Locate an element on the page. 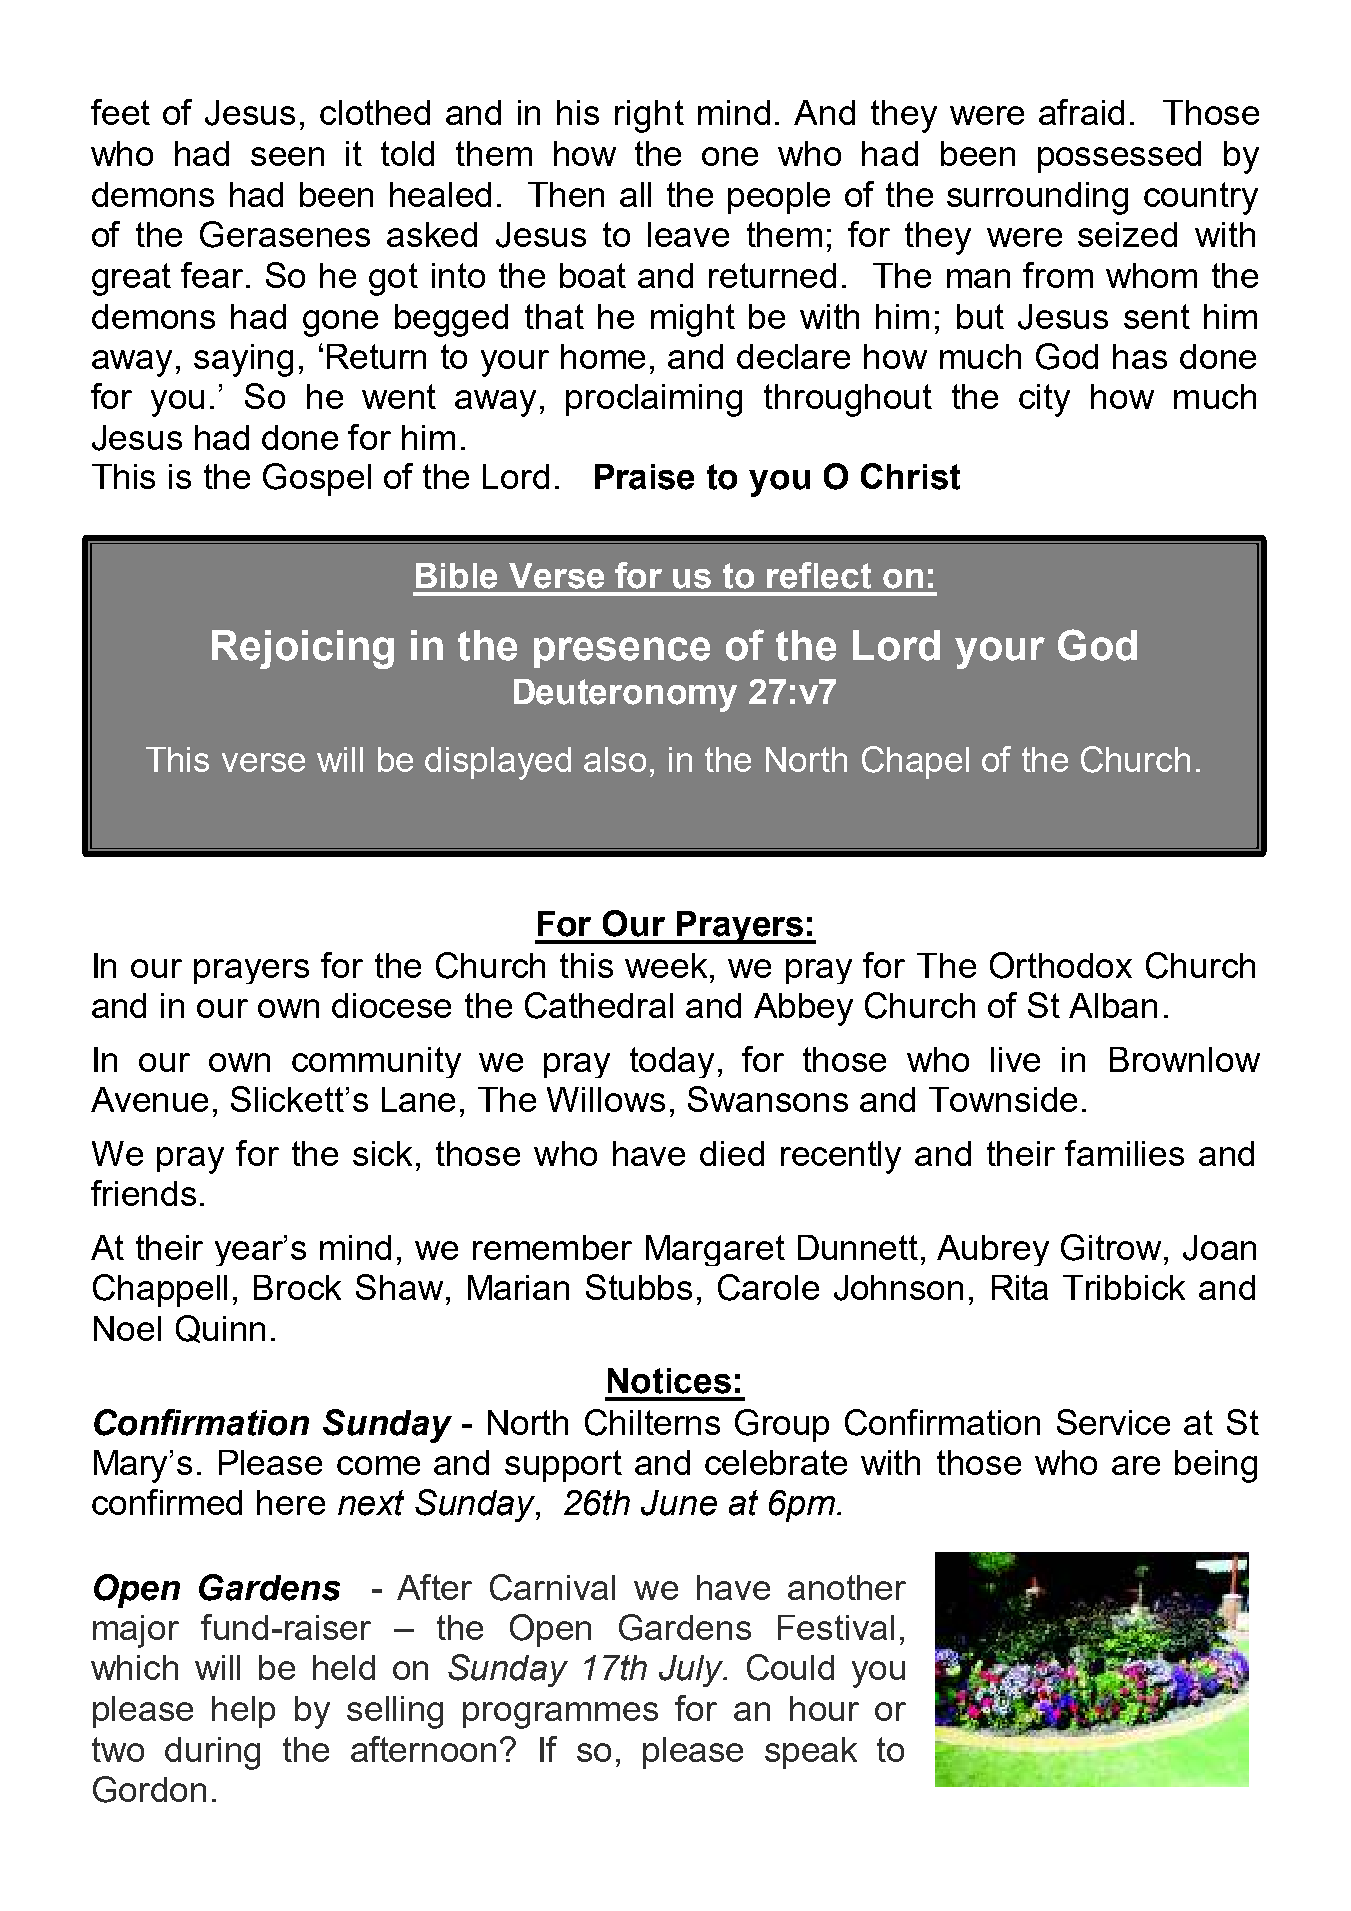  all is located at coordinates (635, 194).
